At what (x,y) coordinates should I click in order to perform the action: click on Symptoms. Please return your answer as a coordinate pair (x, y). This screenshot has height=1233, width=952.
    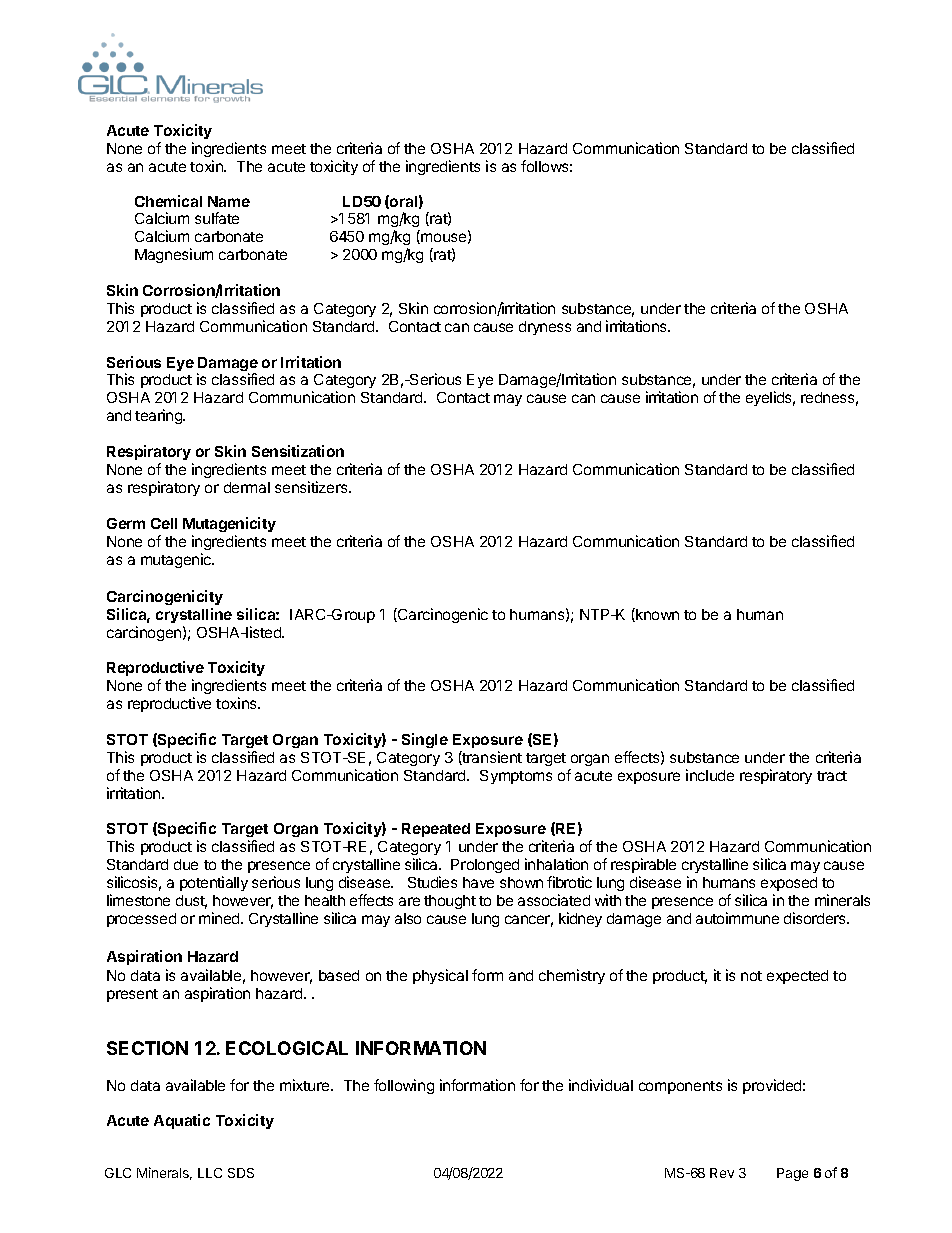
    Looking at the image, I should click on (516, 777).
